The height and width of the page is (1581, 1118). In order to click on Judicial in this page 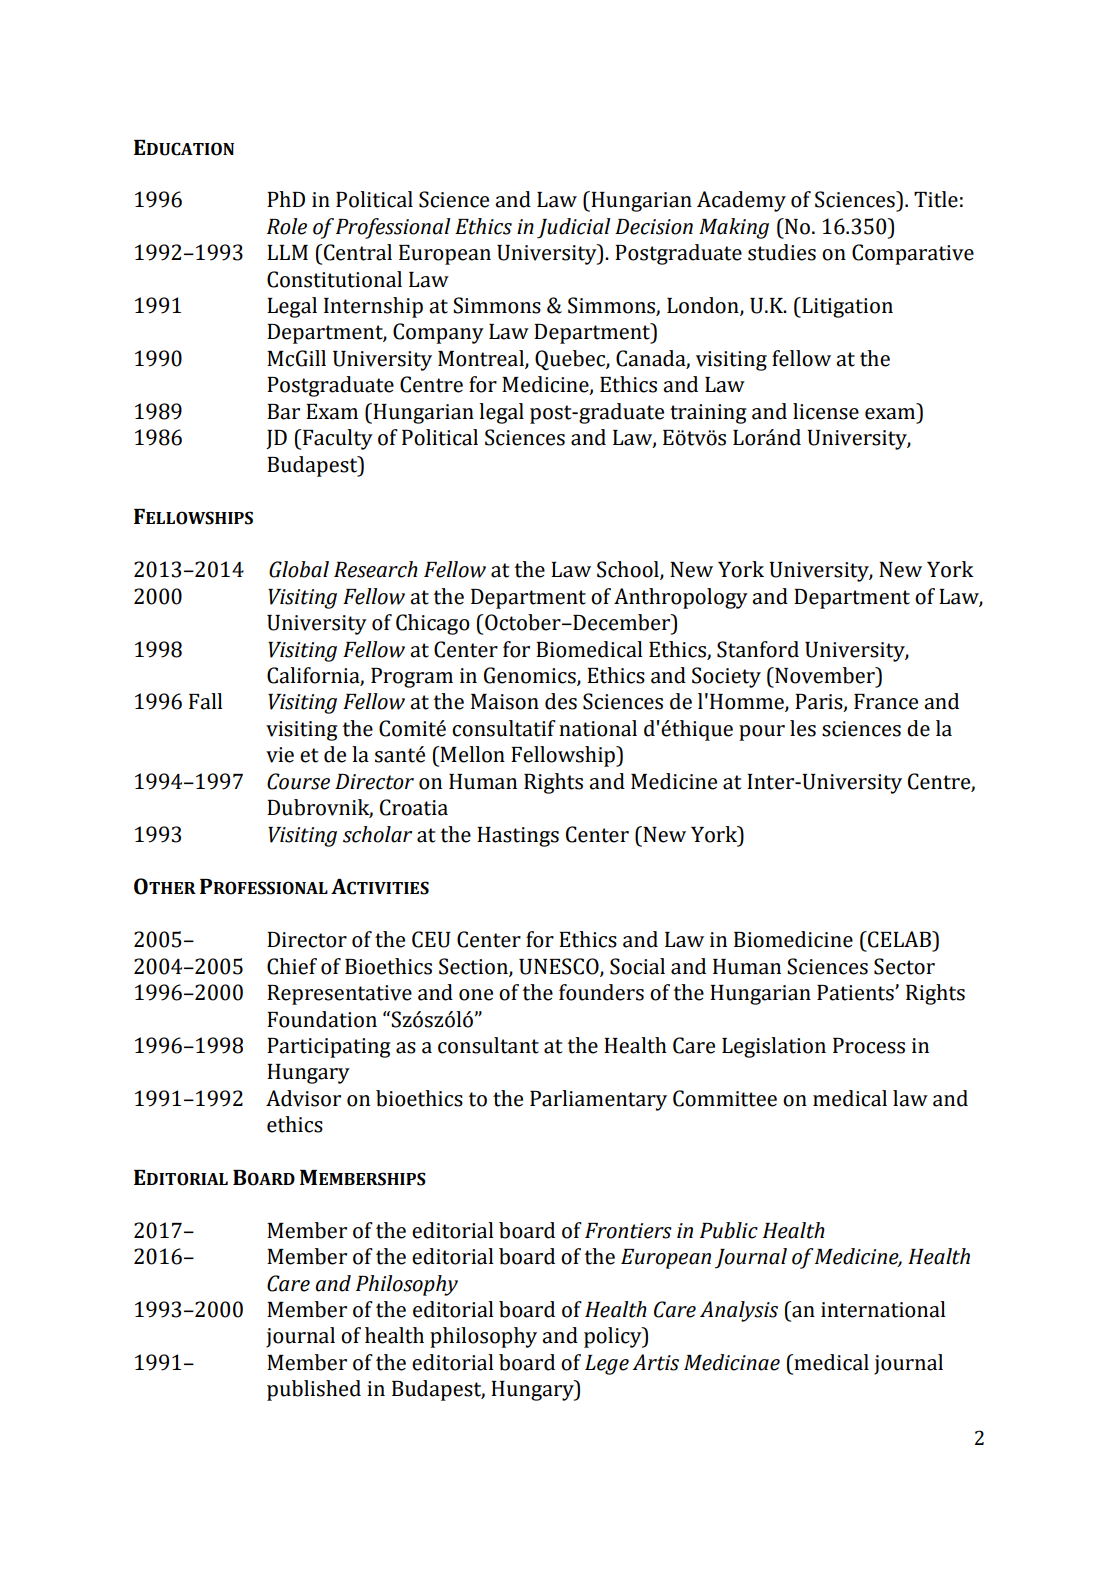, I will do `click(573, 228)`.
